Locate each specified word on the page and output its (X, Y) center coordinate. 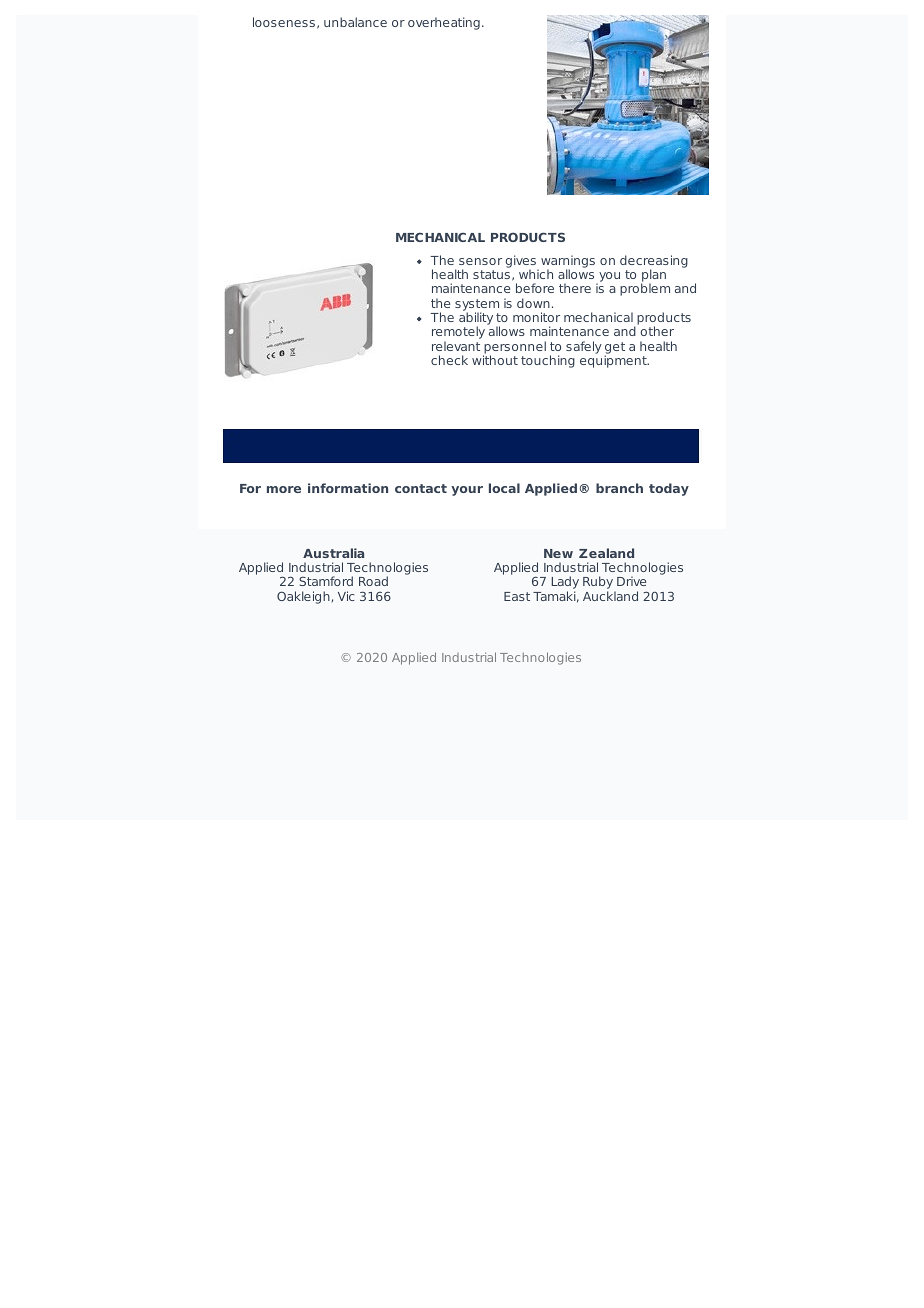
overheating (444, 23)
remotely (458, 334)
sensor (480, 261)
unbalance (355, 22)
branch (619, 488)
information (348, 488)
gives (522, 262)
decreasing (654, 262)
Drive (631, 581)
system (477, 306)
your (467, 491)
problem (645, 289)
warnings (568, 262)
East (517, 596)
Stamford (326, 581)
